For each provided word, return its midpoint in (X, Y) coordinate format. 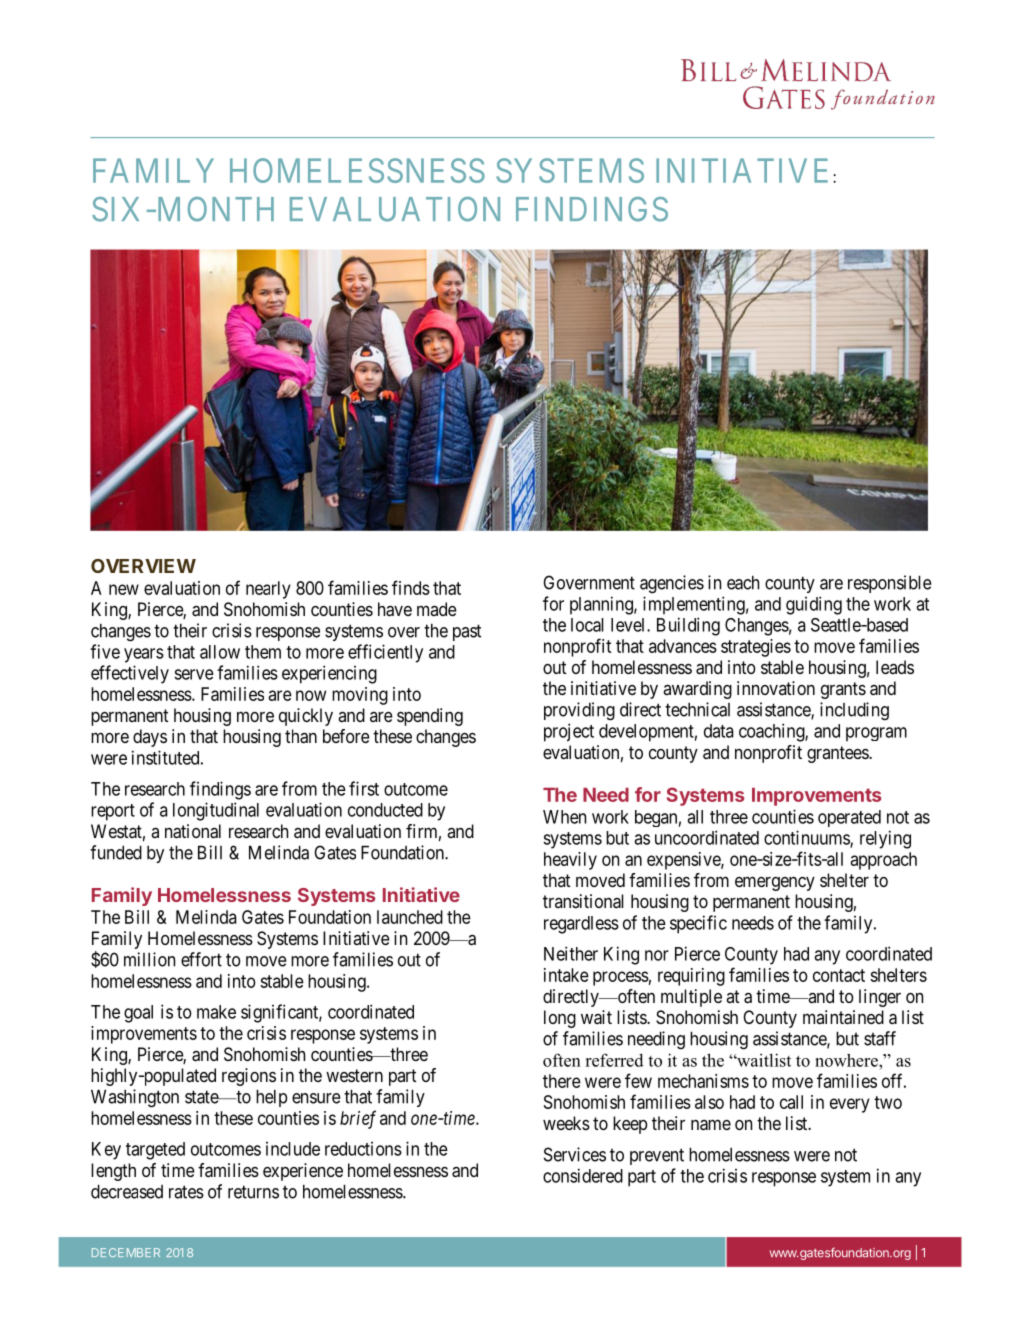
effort (201, 959)
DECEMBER (126, 1252)
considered (583, 1175)
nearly (268, 590)
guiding (814, 605)
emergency (775, 883)
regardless (581, 925)
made (437, 609)
